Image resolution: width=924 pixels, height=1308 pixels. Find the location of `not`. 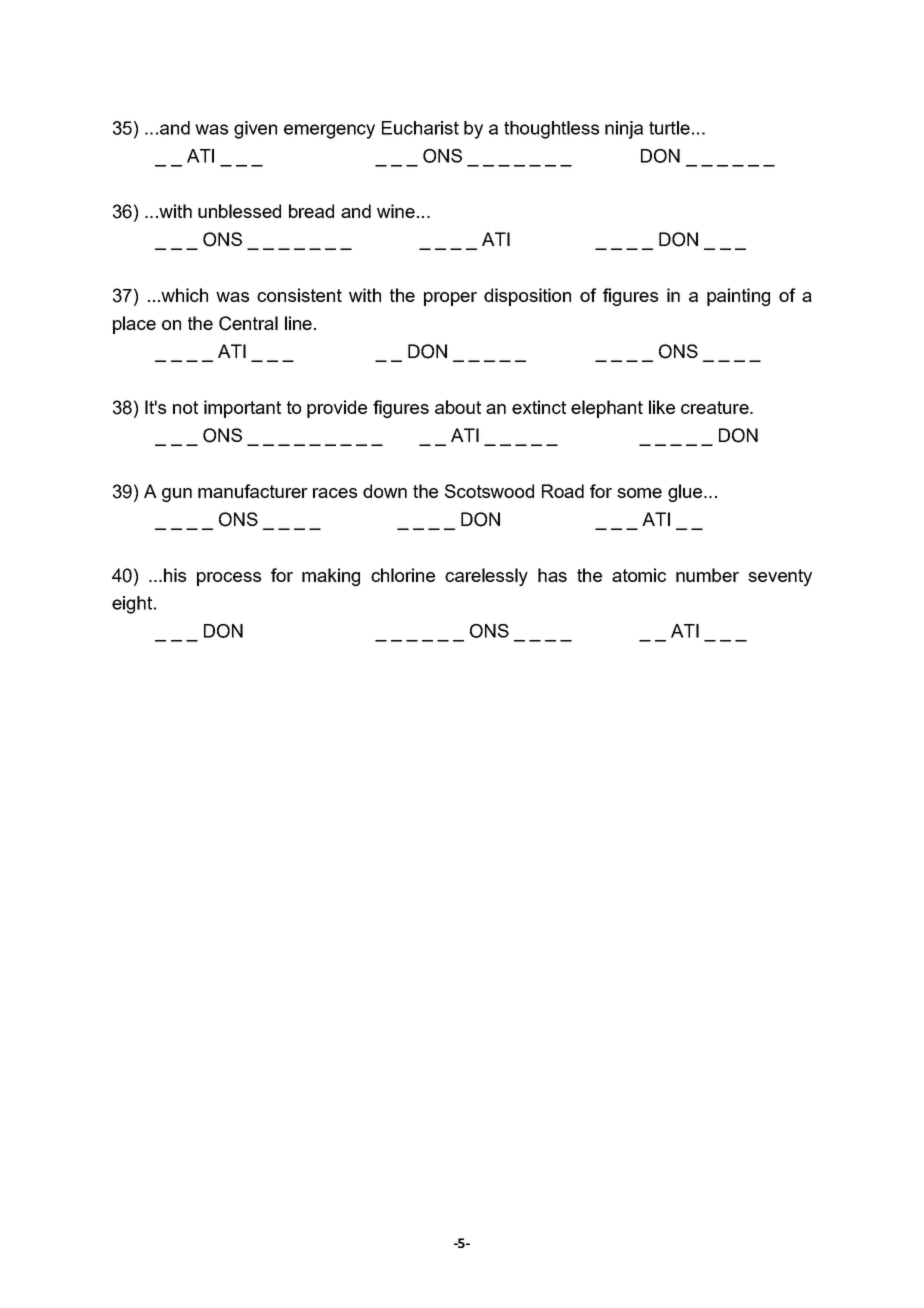

not is located at coordinates (185, 407).
